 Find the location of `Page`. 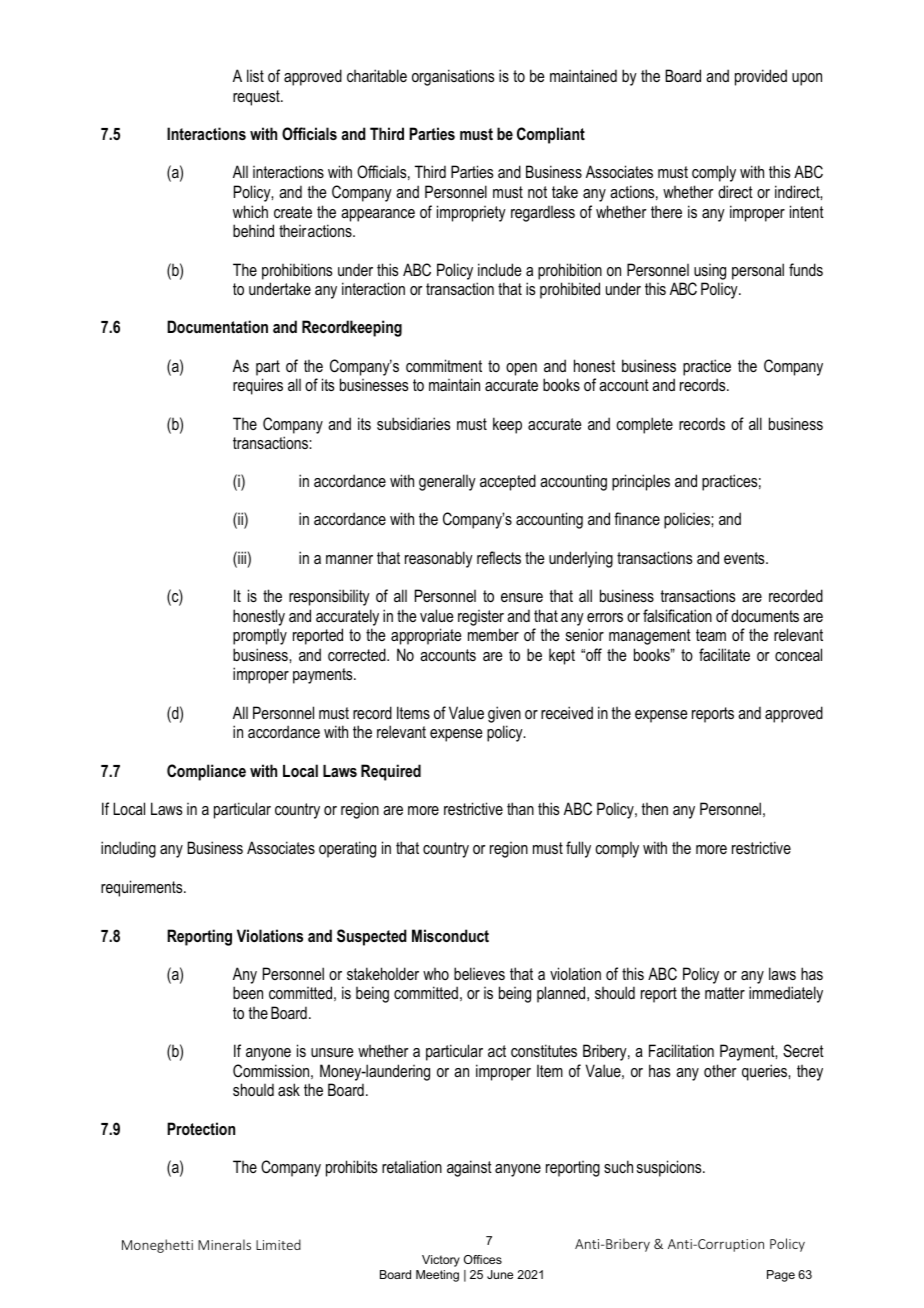

Page is located at coordinates (781, 1276).
